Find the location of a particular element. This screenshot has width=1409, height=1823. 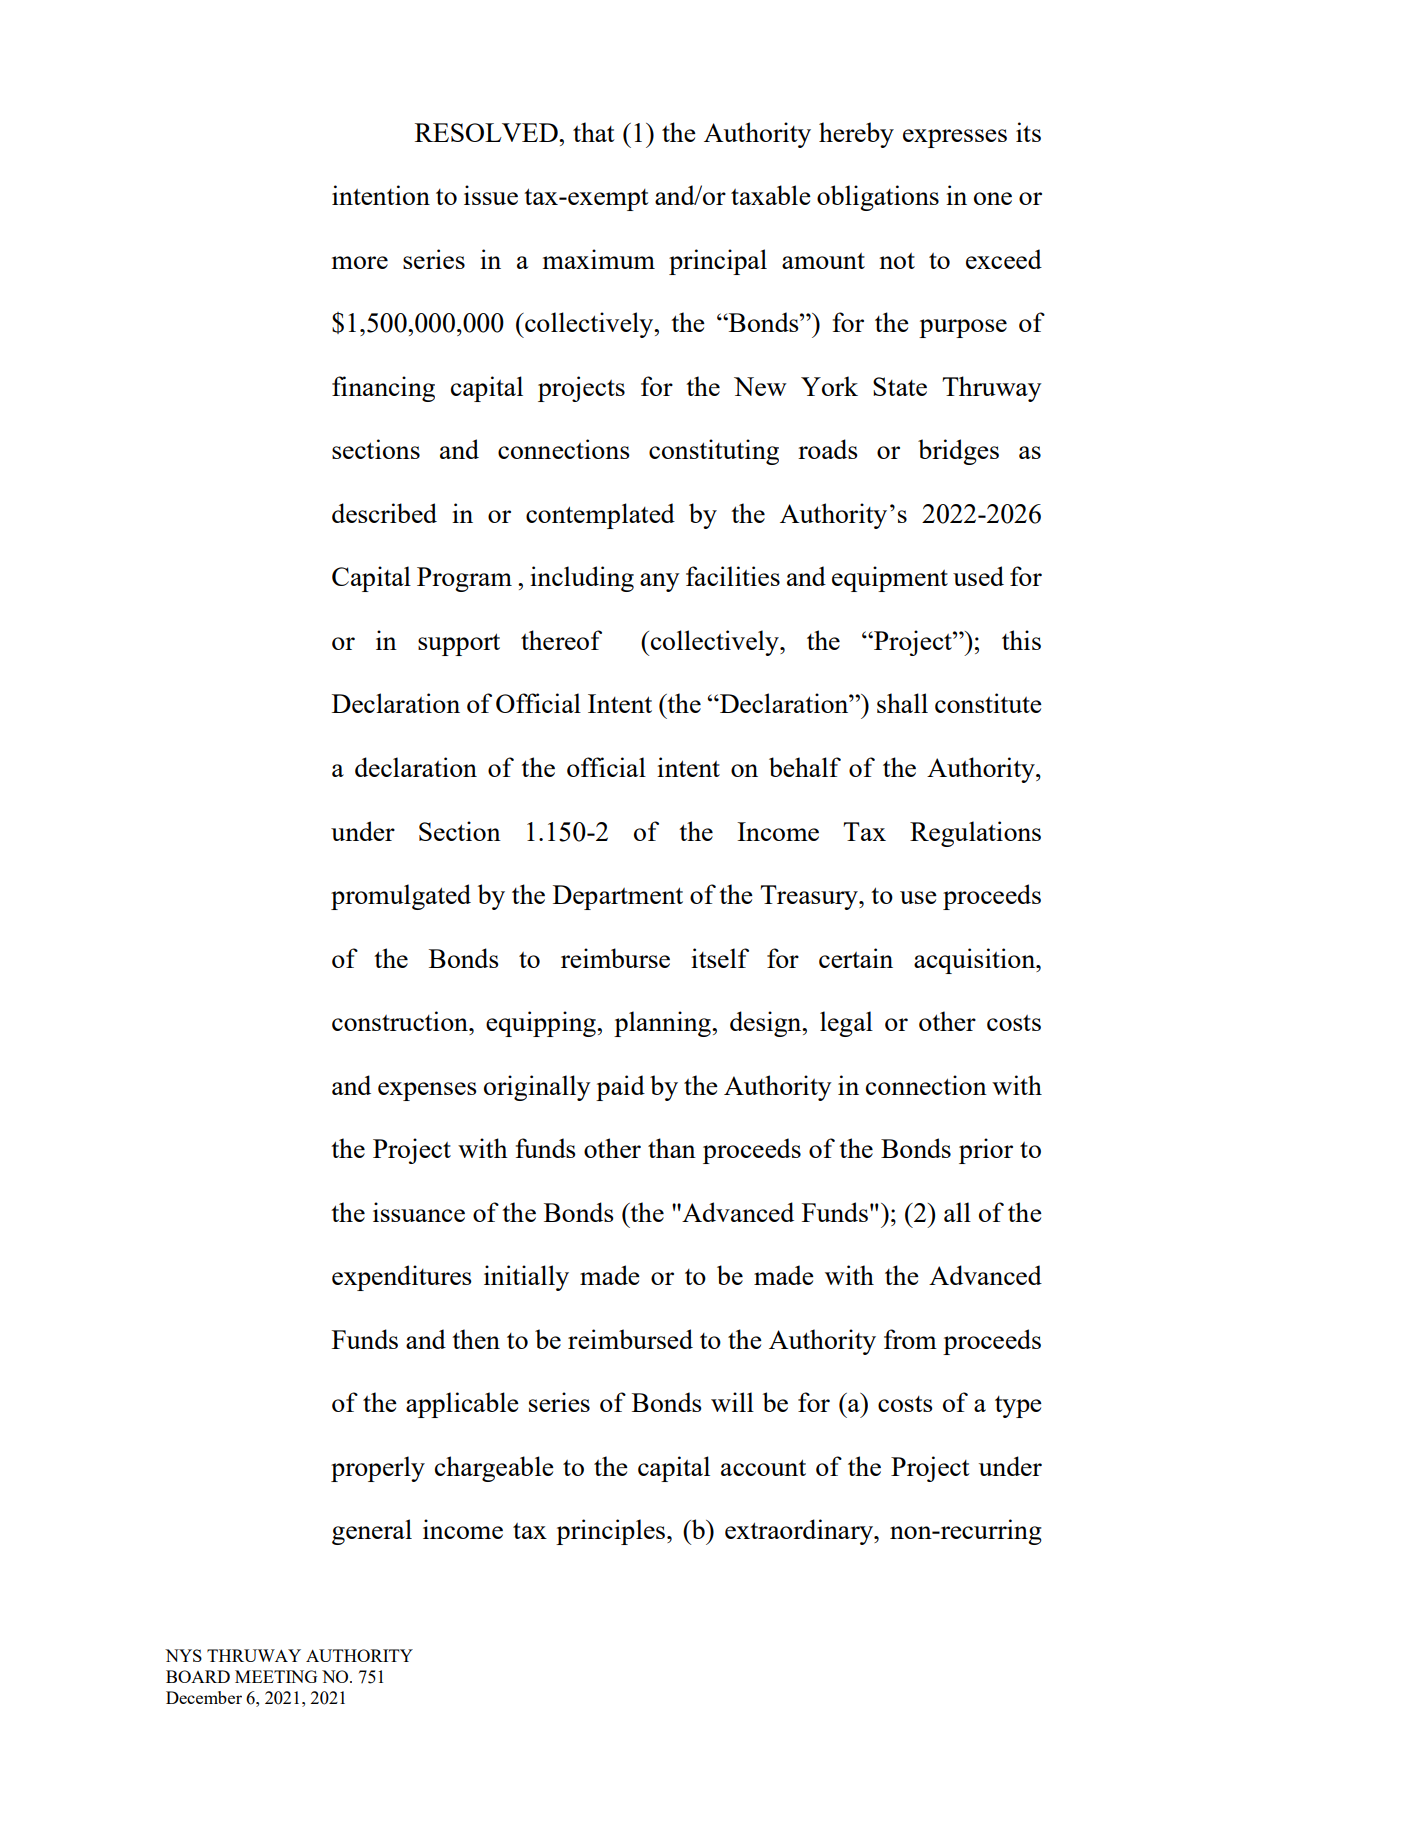

that is located at coordinates (594, 132).
